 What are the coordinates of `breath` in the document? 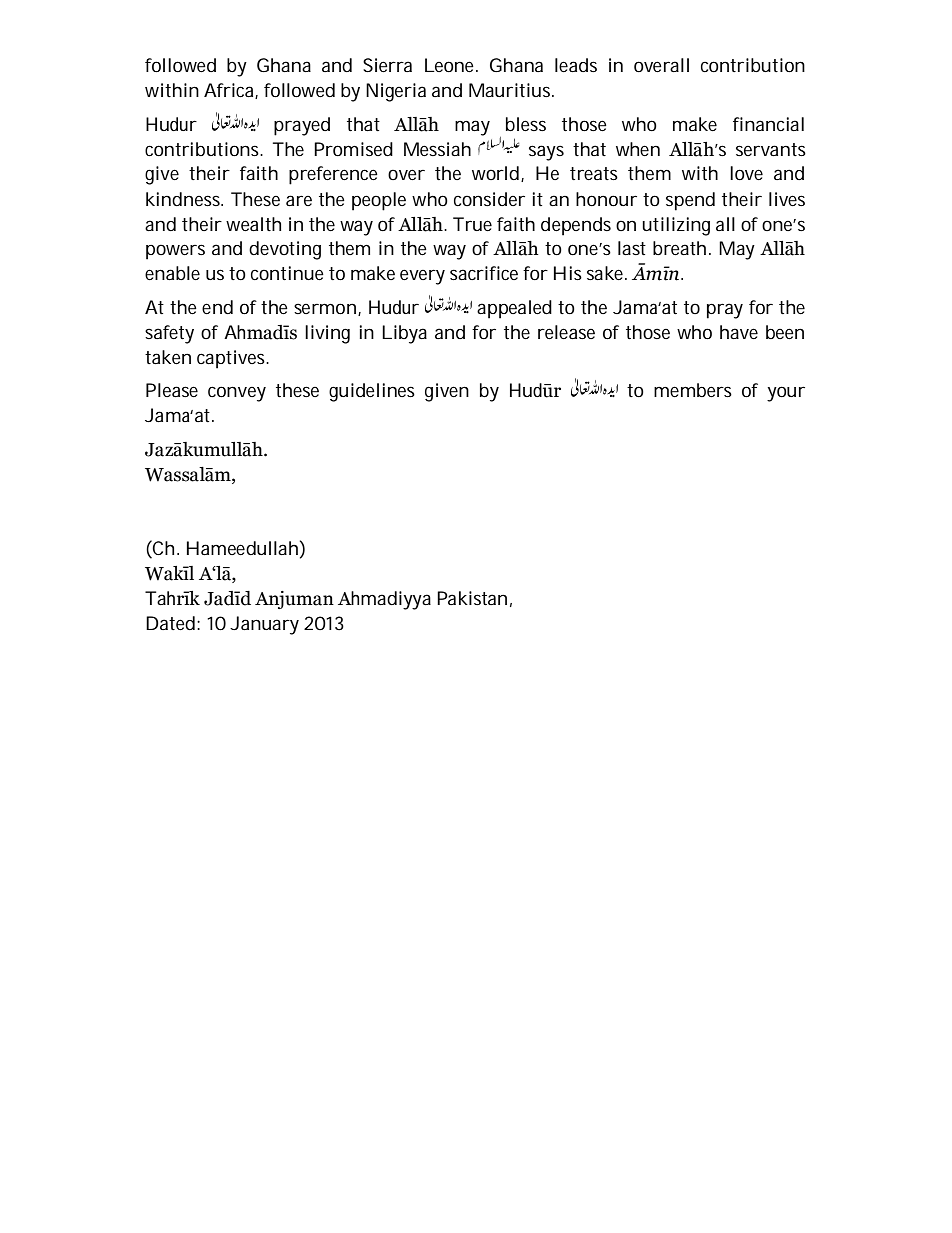 It's located at (679, 248).
